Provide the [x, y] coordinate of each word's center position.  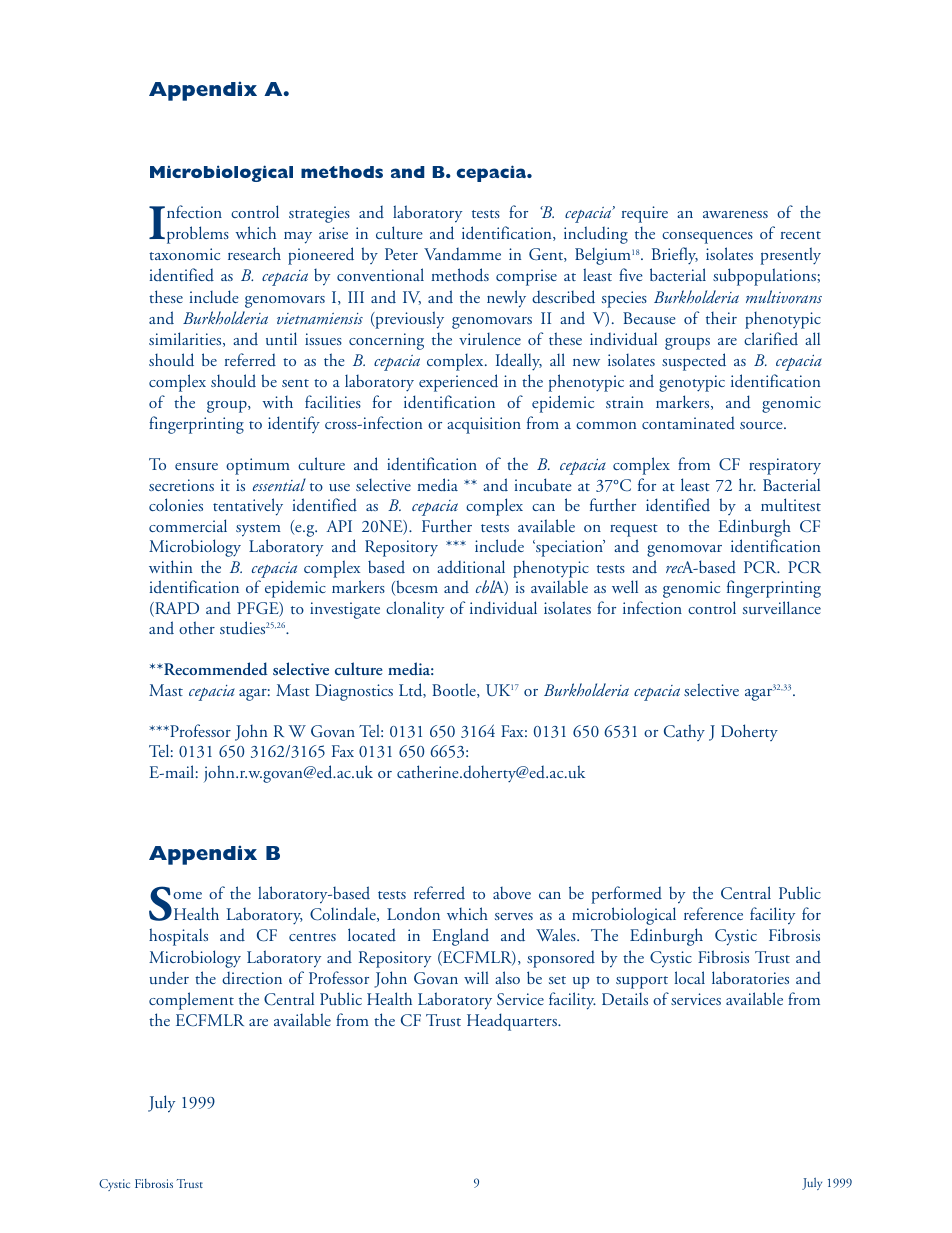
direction [252, 978]
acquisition [484, 425]
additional [471, 567]
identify [294, 424]
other [197, 627]
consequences [707, 238]
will [476, 977]
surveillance [782, 608]
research [254, 253]
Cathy [684, 732]
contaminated [688, 423]
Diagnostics [354, 692]
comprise [526, 277]
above [512, 892]
